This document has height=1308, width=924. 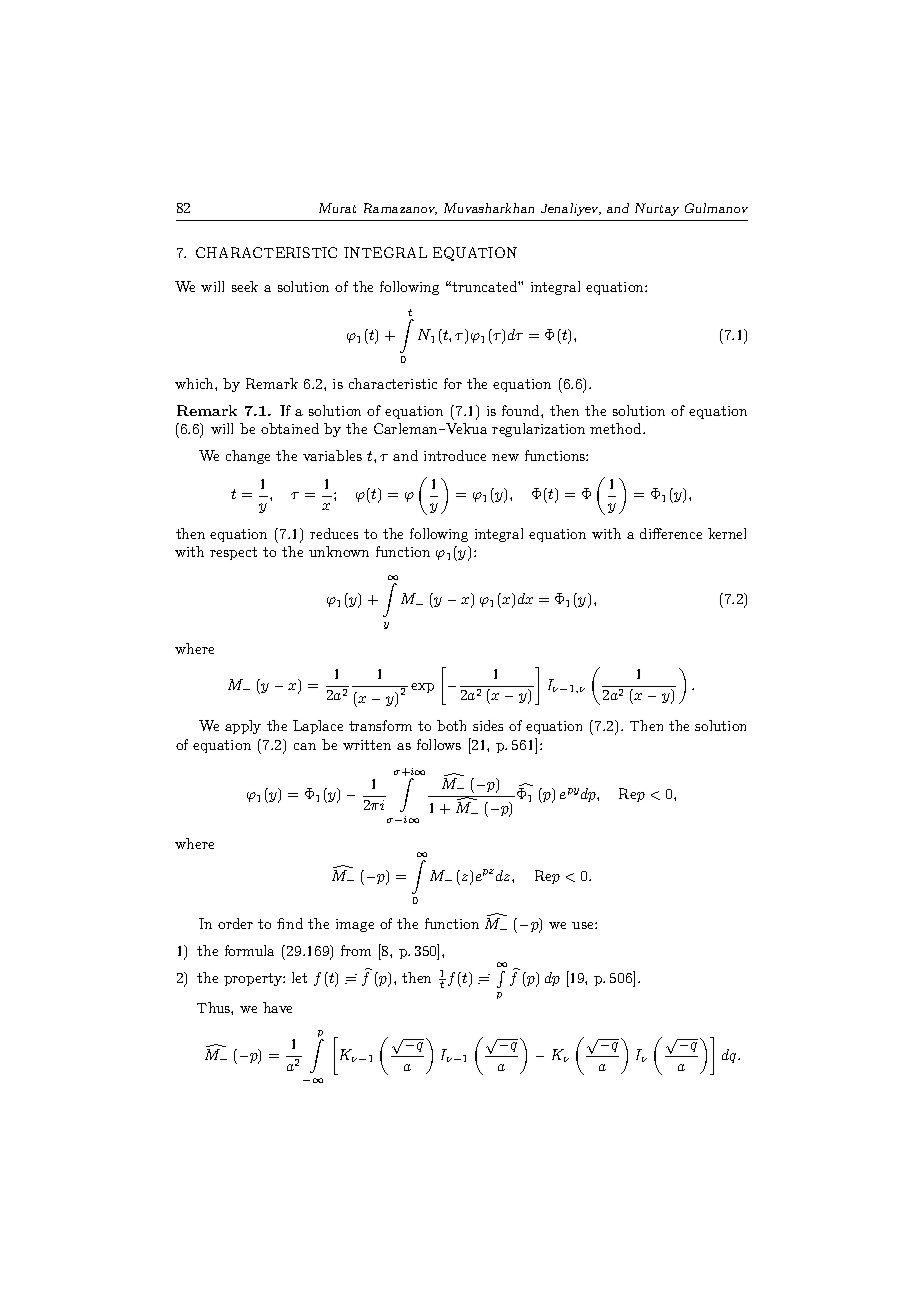 I want to click on sides, so click(x=488, y=725).
